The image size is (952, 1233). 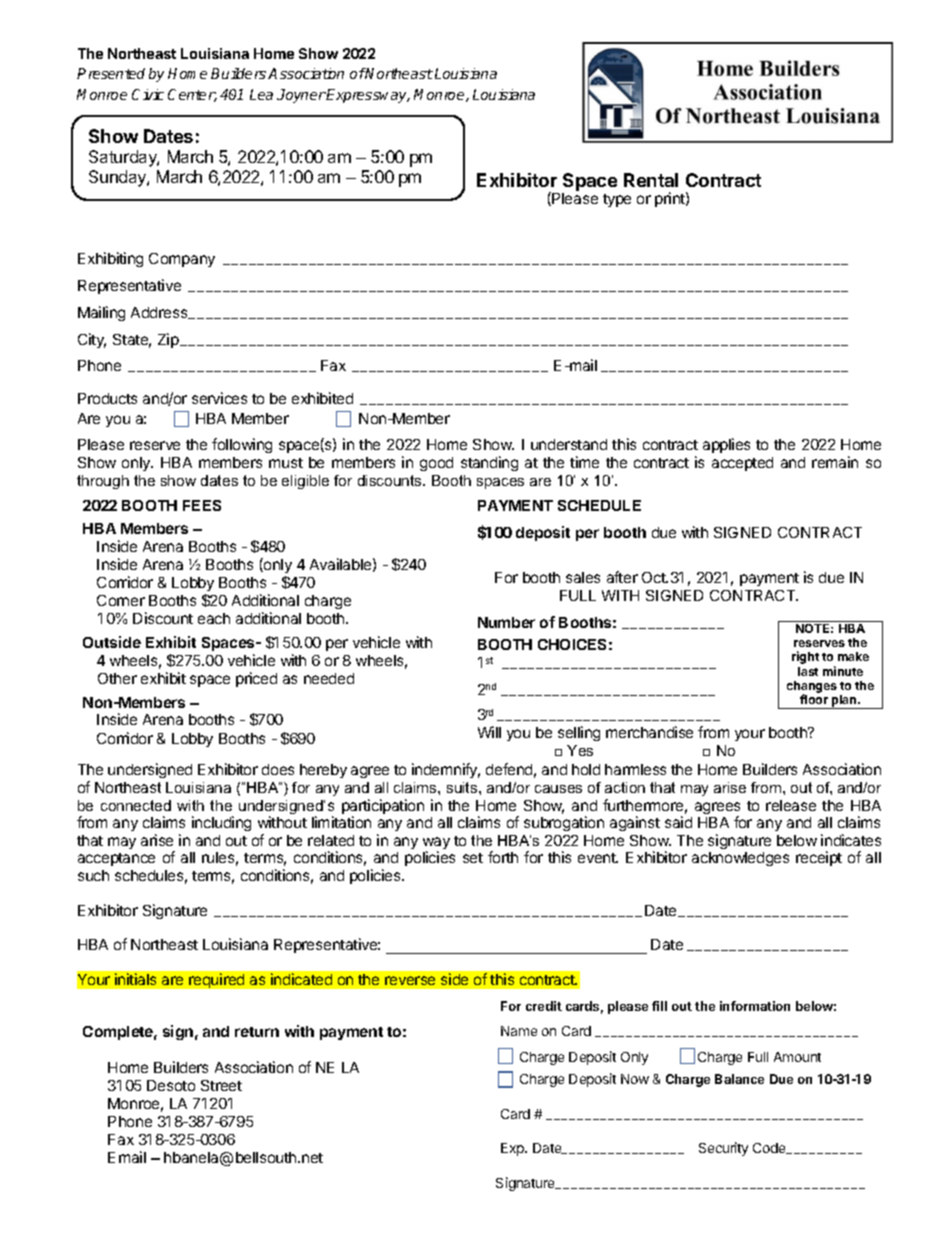 What do you see at coordinates (805, 657) in the image?
I see `right` at bounding box center [805, 657].
